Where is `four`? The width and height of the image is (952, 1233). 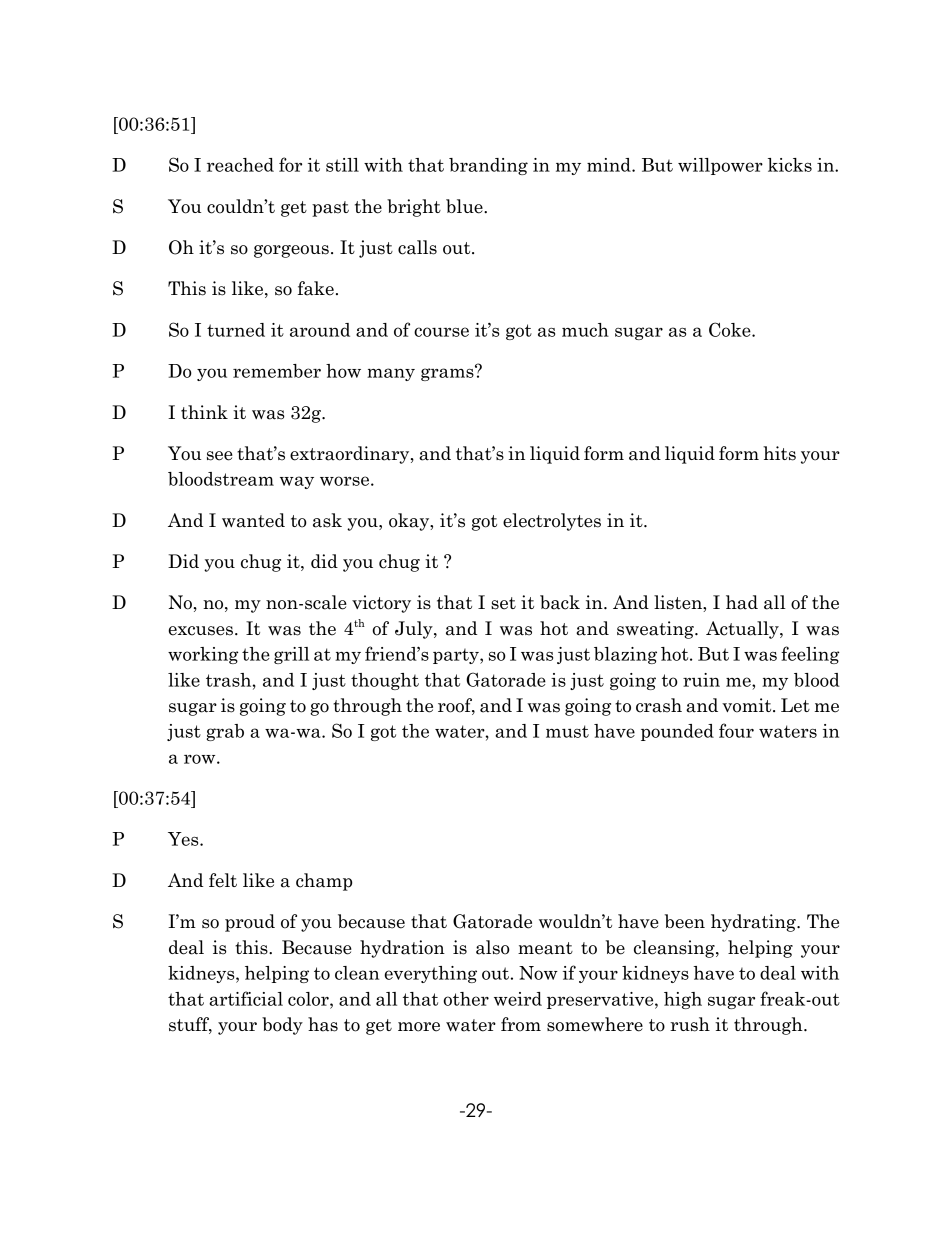 four is located at coordinates (736, 730).
